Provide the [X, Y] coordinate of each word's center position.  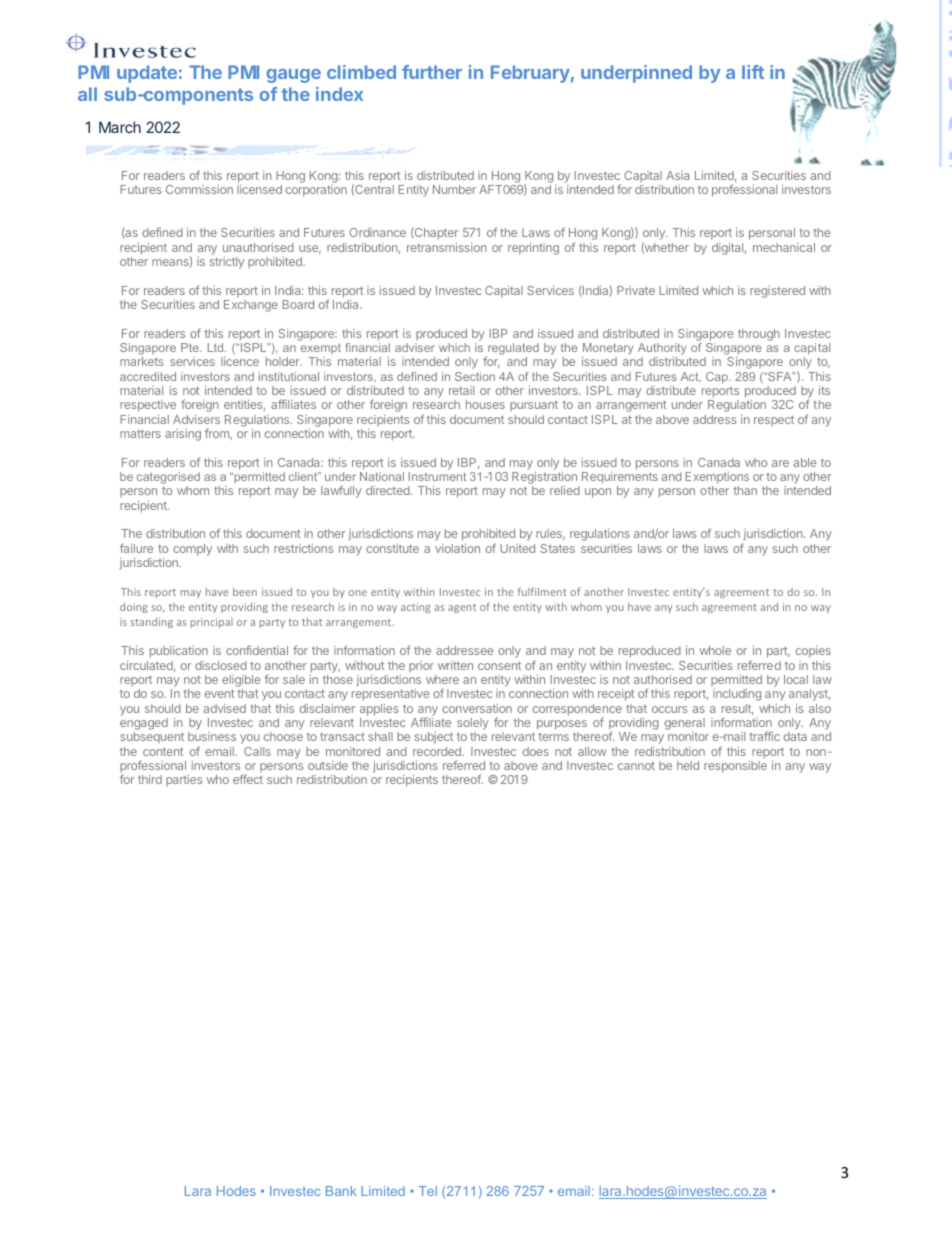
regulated [512, 350]
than [745, 490]
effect [248, 779]
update [147, 74]
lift [753, 72]
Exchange [251, 306]
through [759, 335]
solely [473, 725]
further [432, 72]
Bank [341, 1191]
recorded [438, 751]
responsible [735, 767]
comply [192, 550]
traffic [764, 736]
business [212, 736]
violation [457, 548]
